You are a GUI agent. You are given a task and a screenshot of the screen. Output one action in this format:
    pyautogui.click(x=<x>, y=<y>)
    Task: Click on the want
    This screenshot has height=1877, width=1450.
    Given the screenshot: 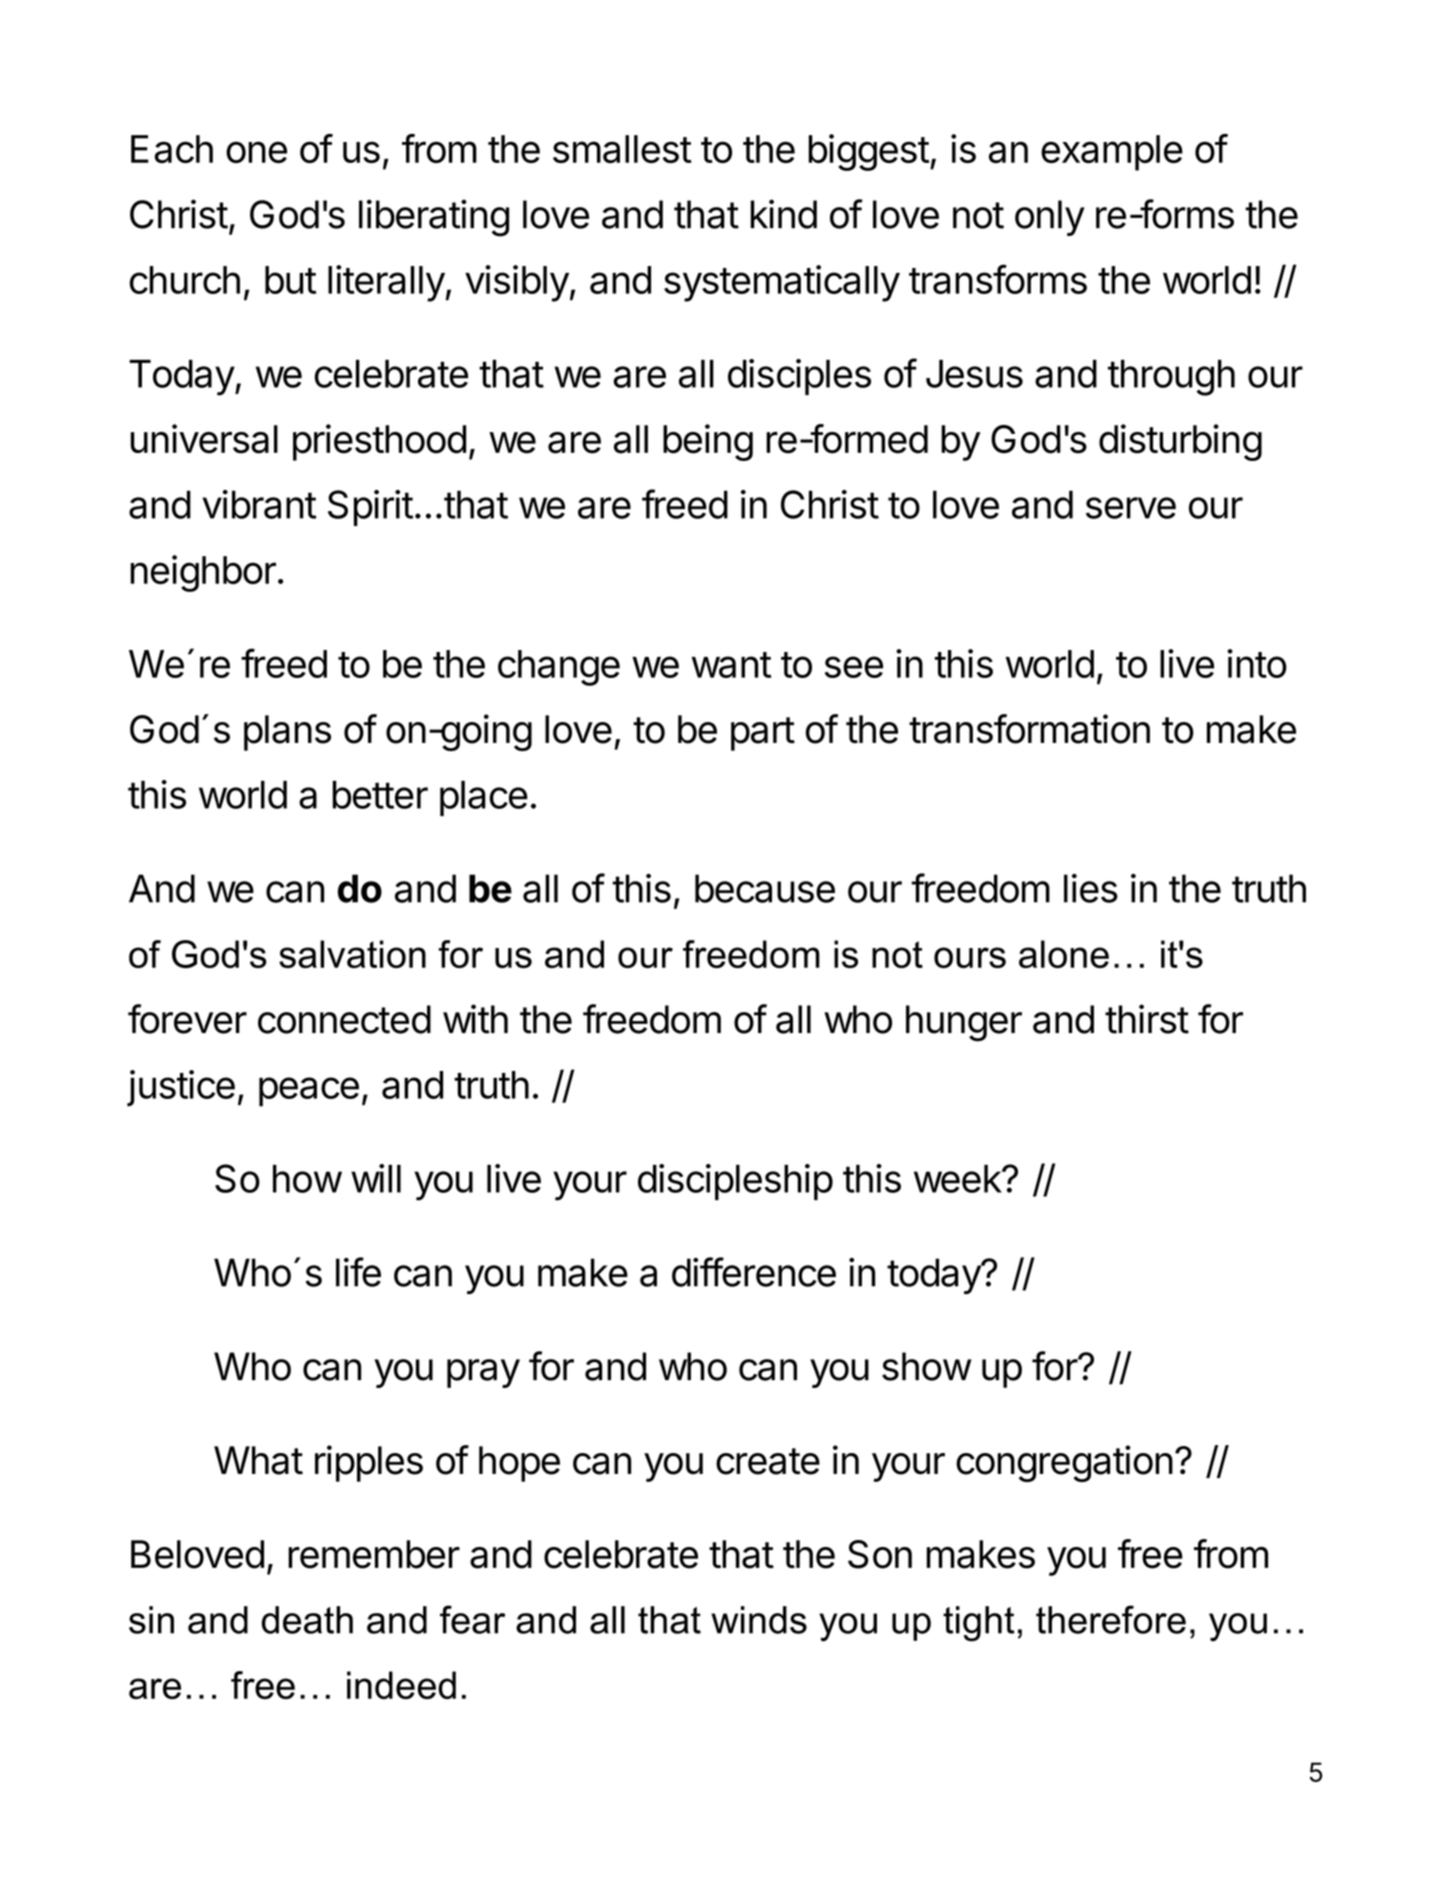 What is the action you would take?
    pyautogui.click(x=731, y=665)
